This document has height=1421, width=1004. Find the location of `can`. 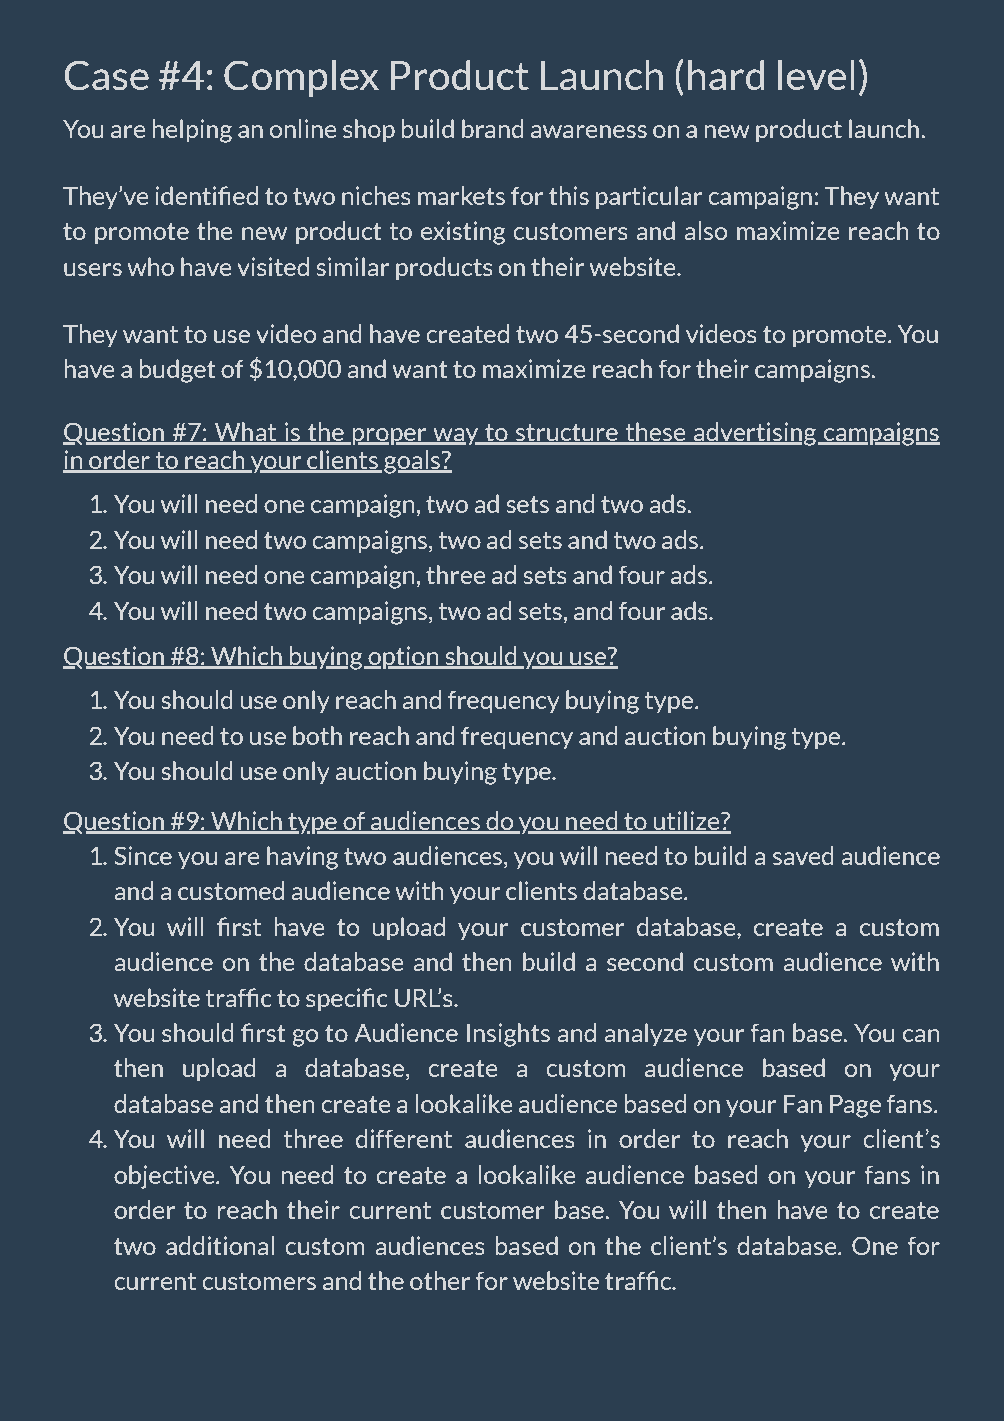

can is located at coordinates (921, 1035).
